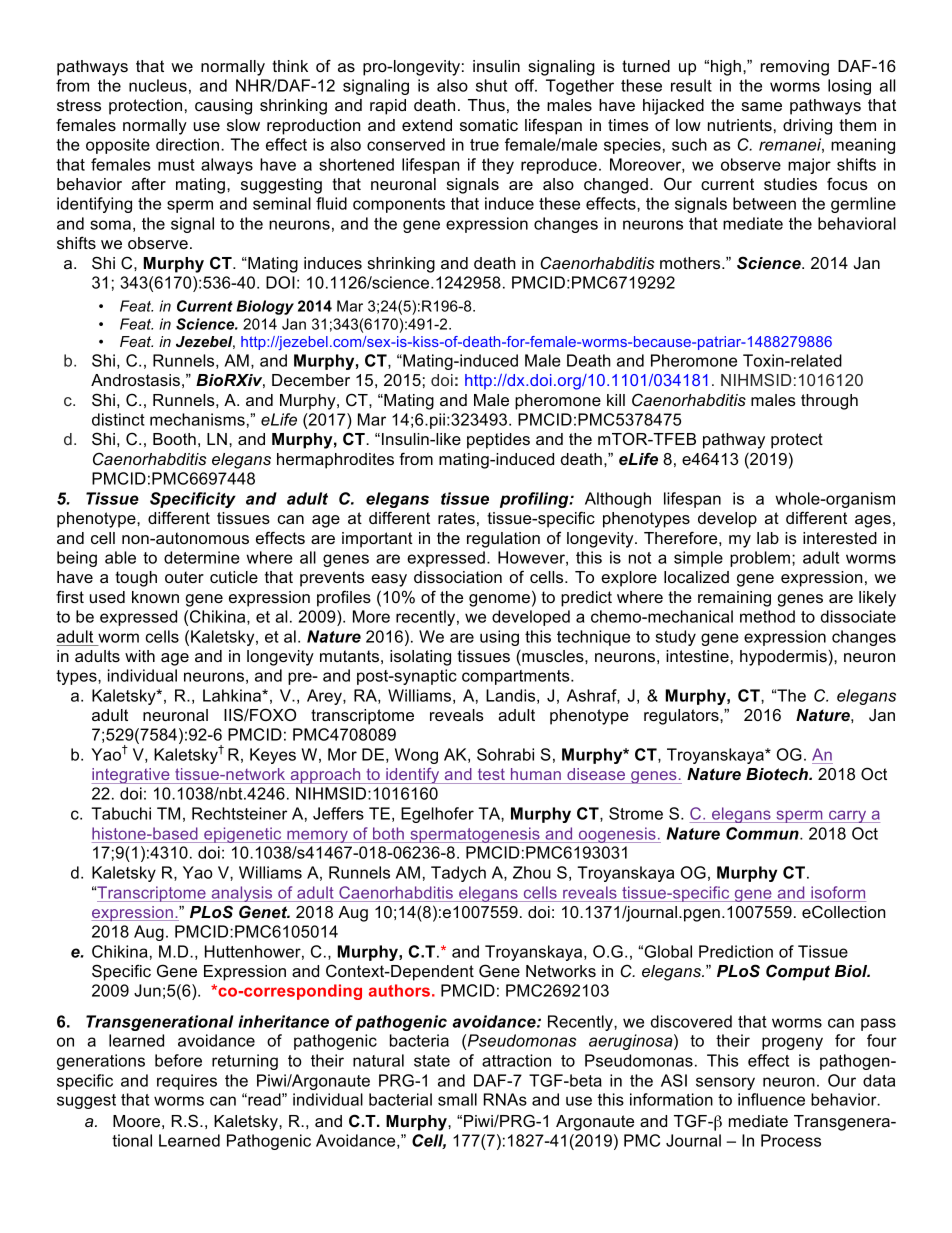 This document has height=1233, width=952. What do you see at coordinates (762, 106) in the document?
I see `same` at bounding box center [762, 106].
